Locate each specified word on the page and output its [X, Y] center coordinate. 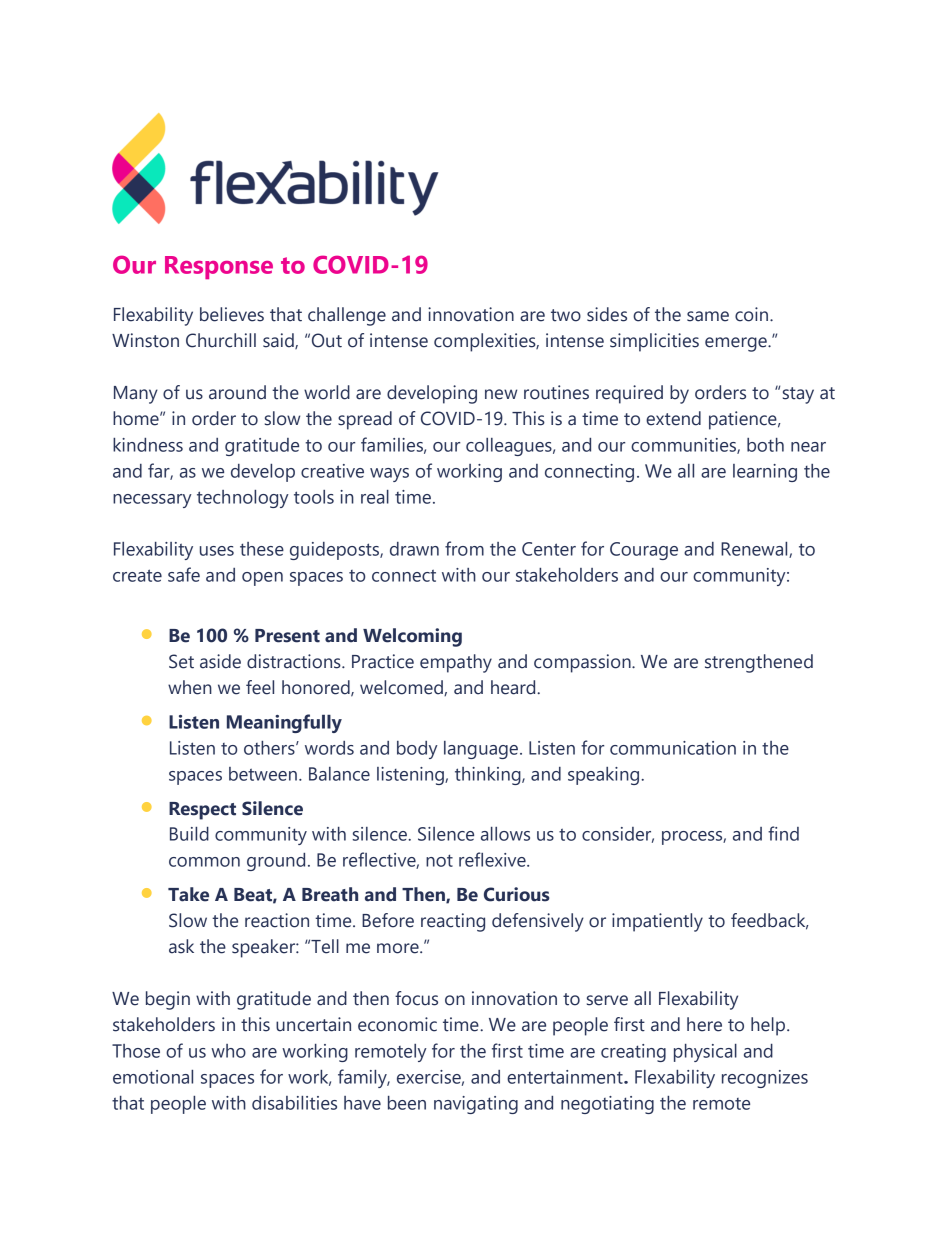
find [783, 833]
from [464, 548]
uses [217, 551]
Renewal [755, 550]
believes [232, 314]
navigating [476, 1105]
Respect [202, 811]
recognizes [765, 1079]
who [228, 1051]
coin [751, 314]
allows [505, 834]
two [566, 315]
